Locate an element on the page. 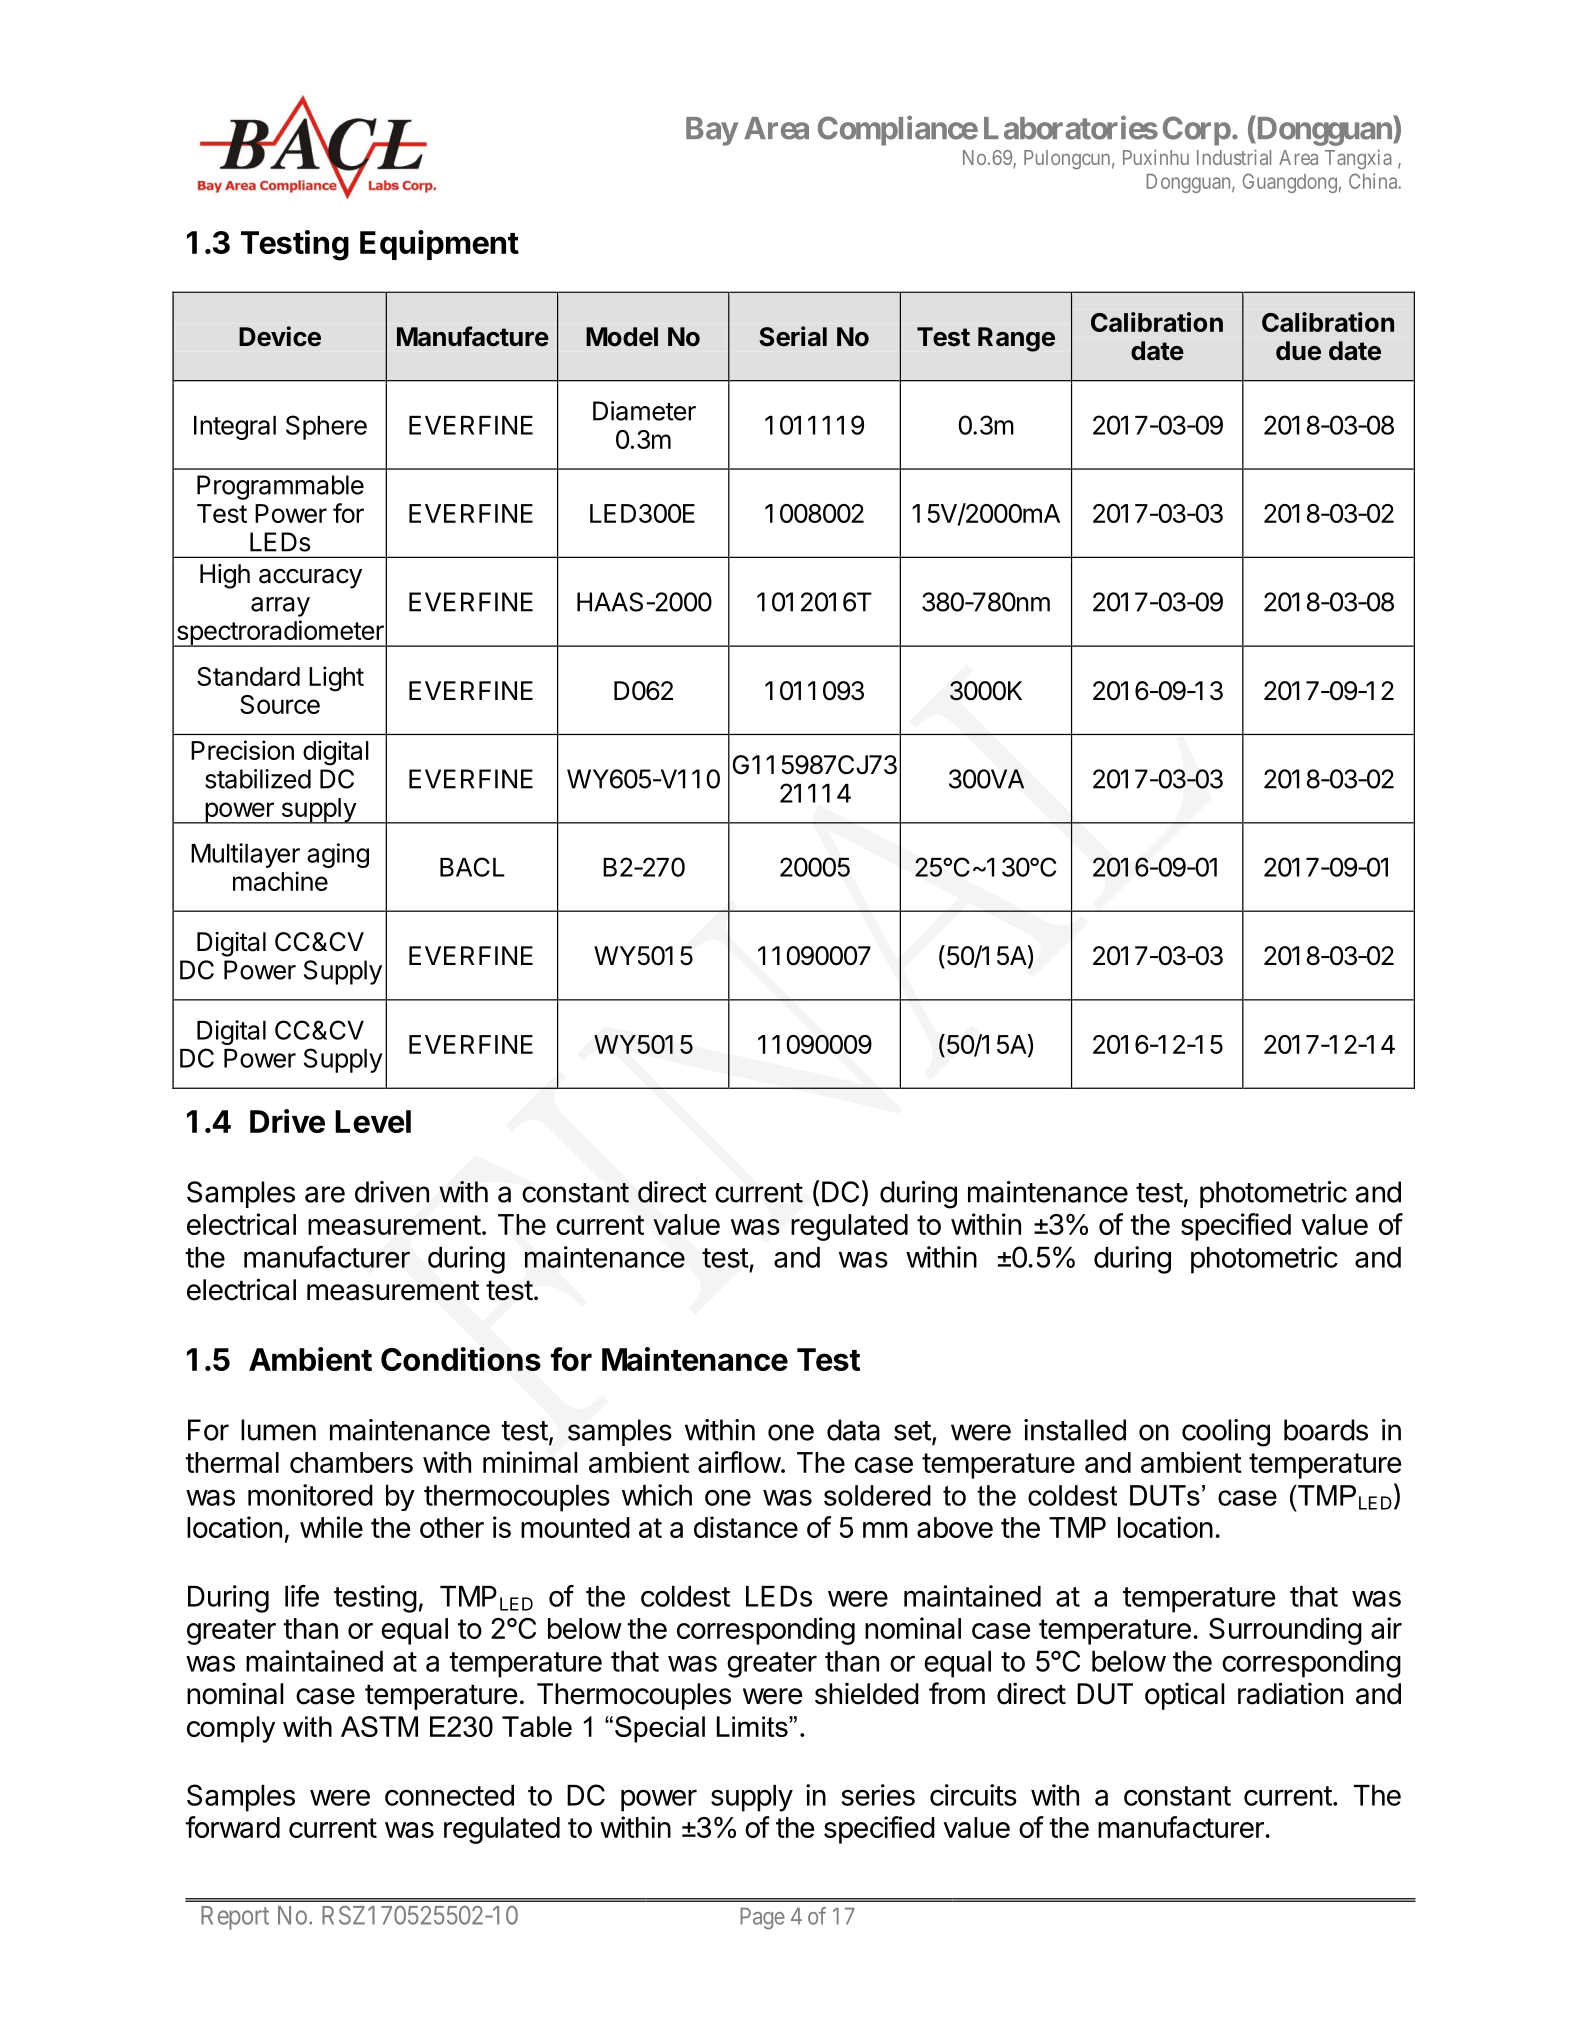 This image has height=2039, width=1576. Diameter is located at coordinates (644, 411).
